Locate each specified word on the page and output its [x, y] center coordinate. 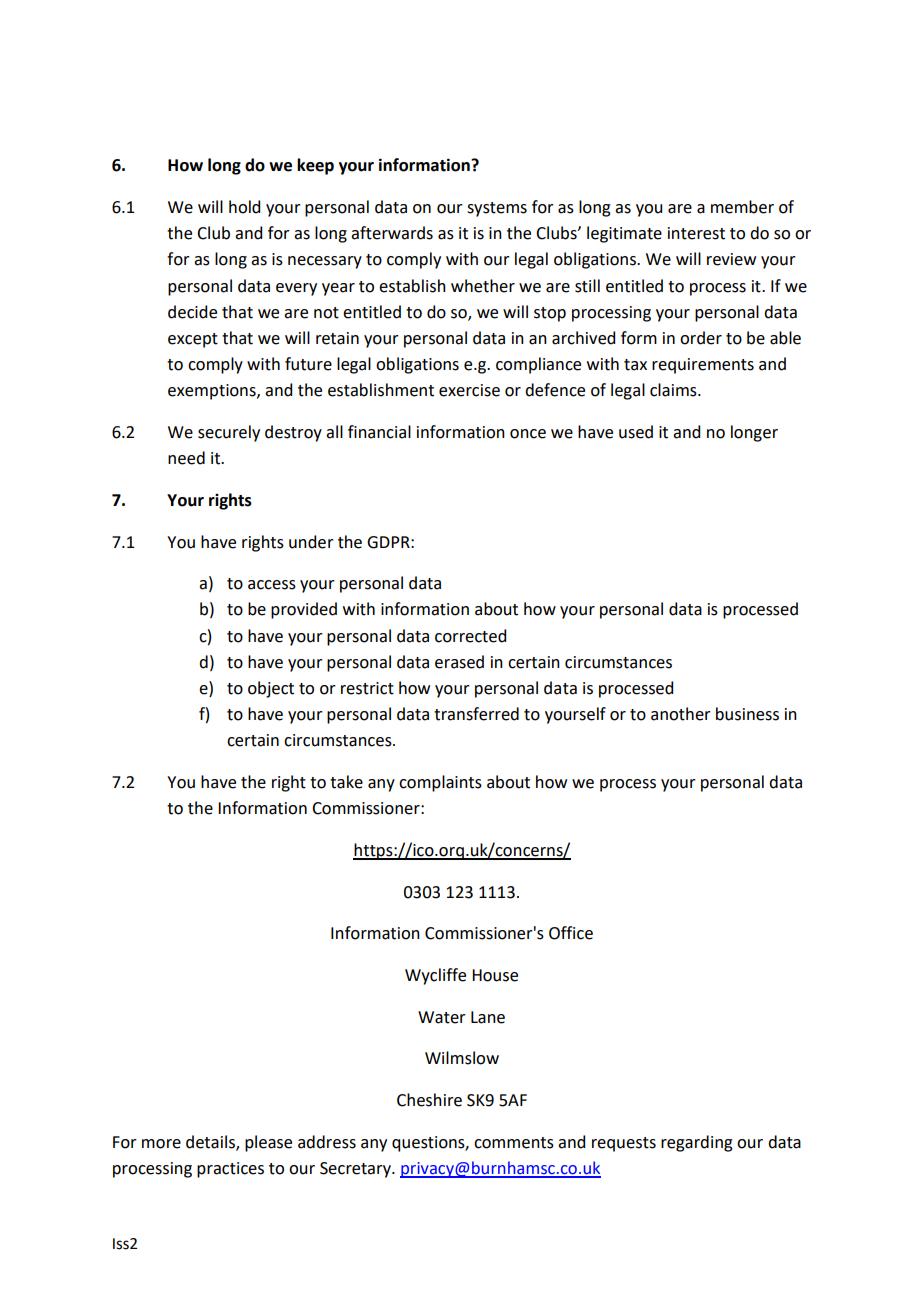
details [211, 1142]
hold [244, 207]
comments [514, 1143]
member [742, 207]
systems [497, 209]
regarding [697, 1143]
